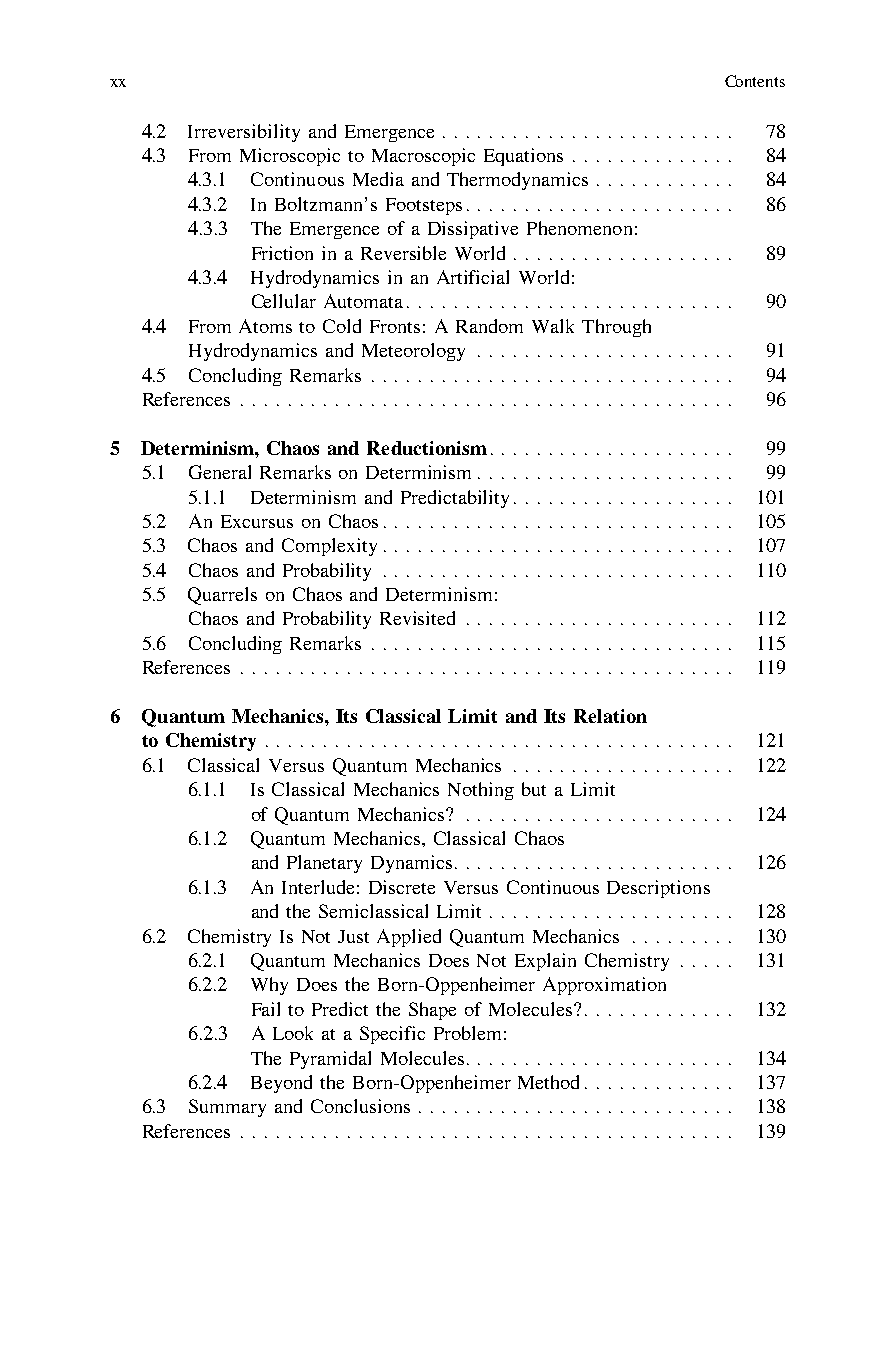 The width and height of the document is (896, 1359). I want to click on General, so click(220, 472).
